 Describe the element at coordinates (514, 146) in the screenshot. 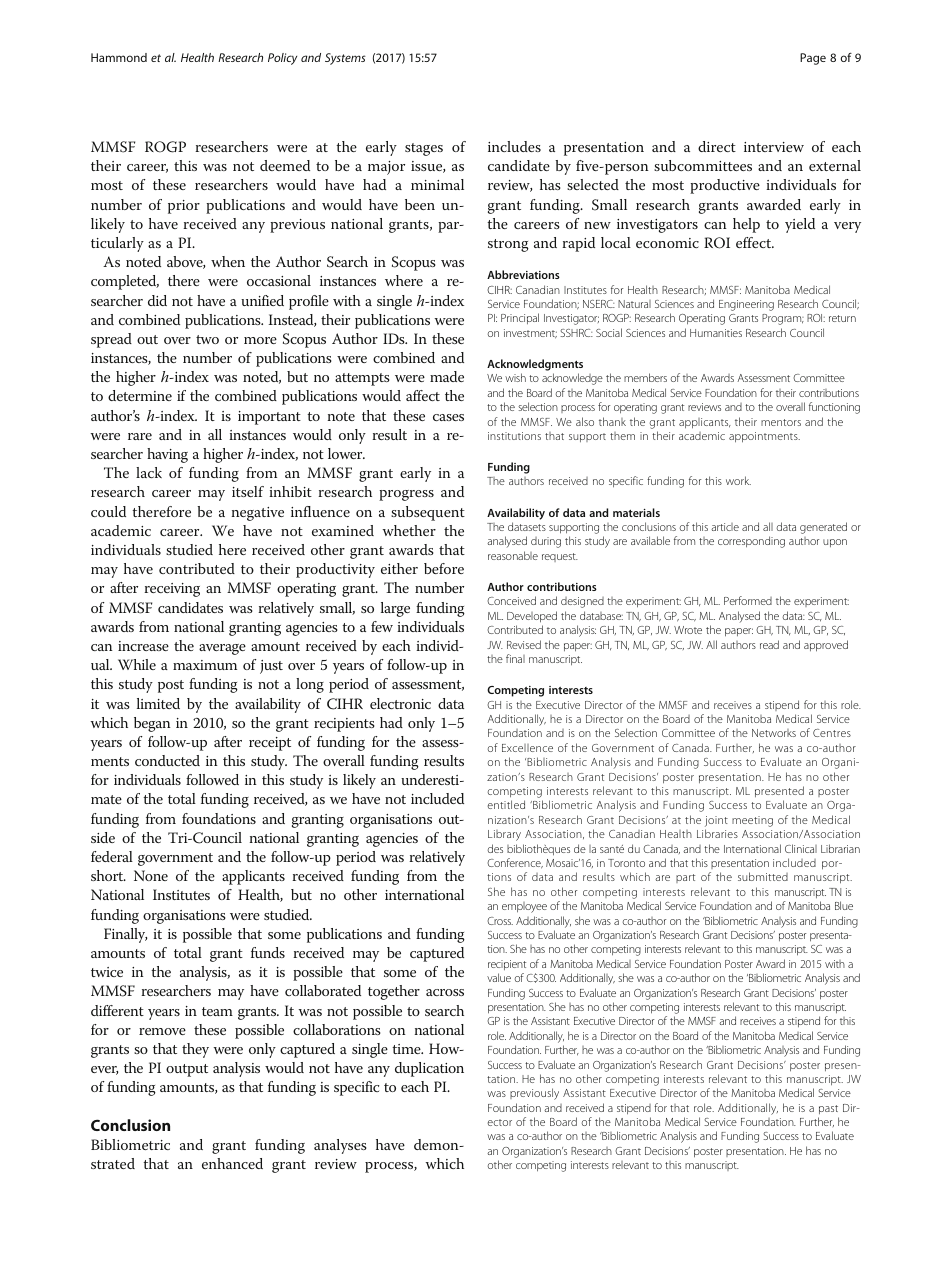

I see `includes` at that location.
